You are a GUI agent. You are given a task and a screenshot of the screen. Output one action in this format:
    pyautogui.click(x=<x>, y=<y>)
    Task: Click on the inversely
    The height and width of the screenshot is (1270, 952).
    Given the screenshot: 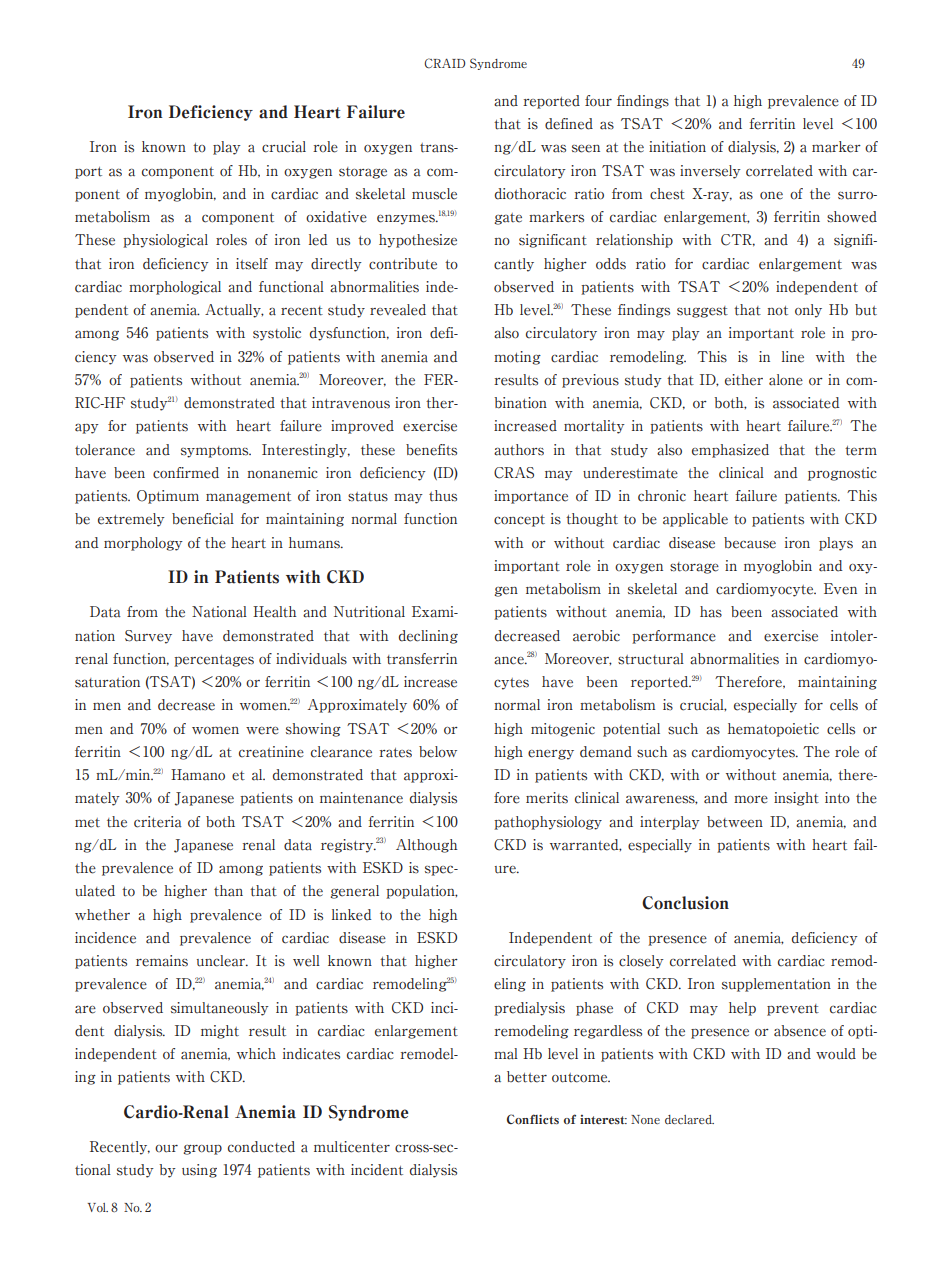 What is the action you would take?
    pyautogui.click(x=710, y=172)
